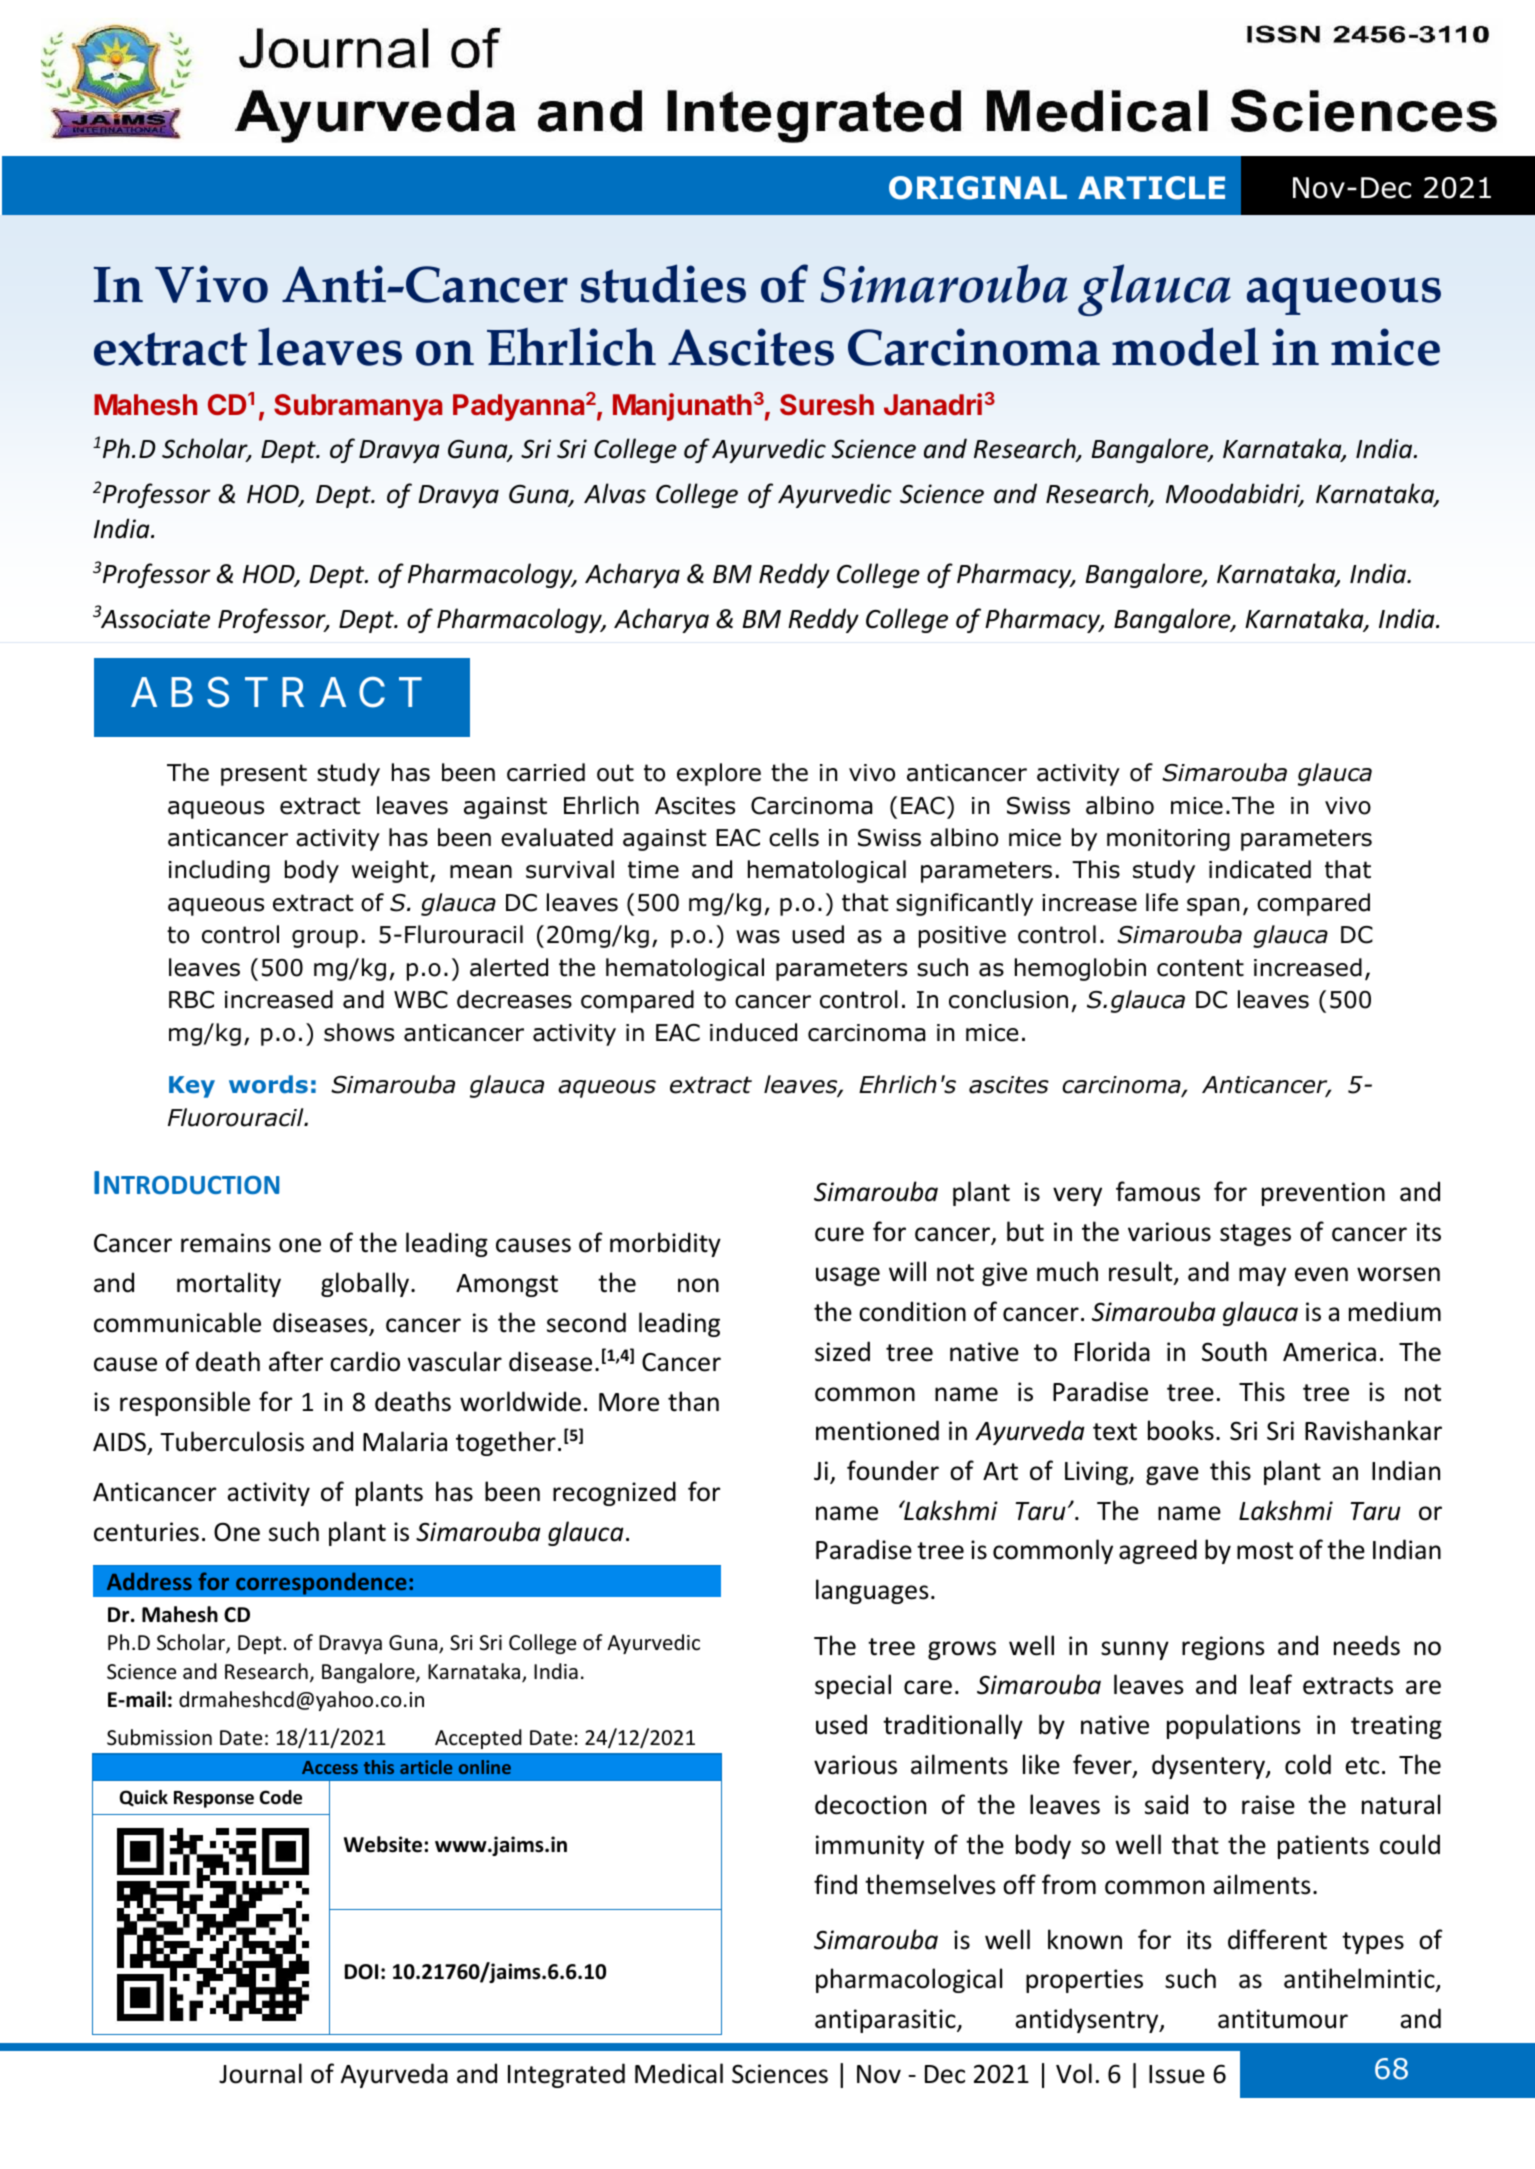 The height and width of the document is (2169, 1535). I want to click on most, so click(1265, 1551).
